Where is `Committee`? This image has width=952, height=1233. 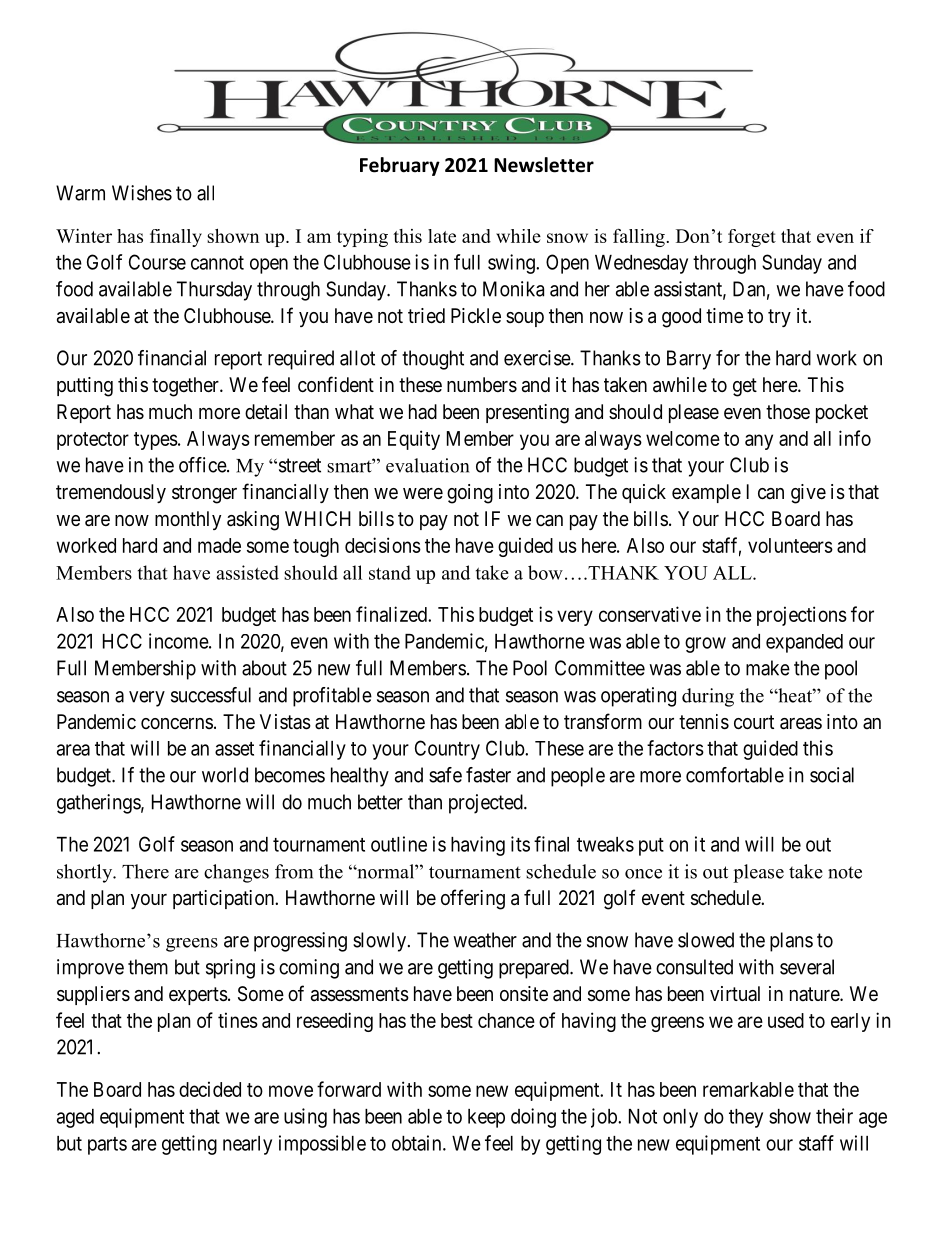
Committee is located at coordinates (600, 668).
